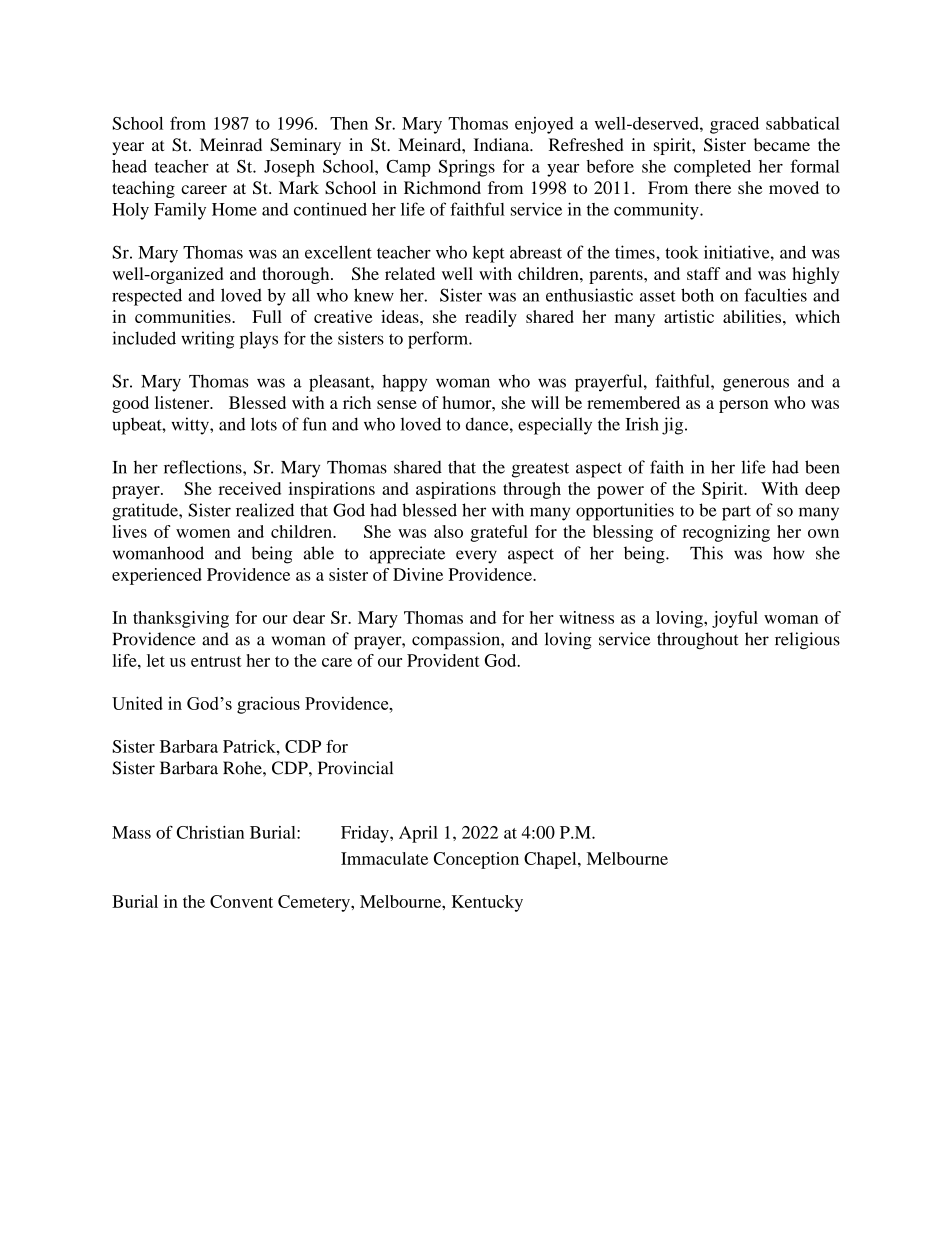  What do you see at coordinates (241, 901) in the page?
I see `Convent` at bounding box center [241, 901].
